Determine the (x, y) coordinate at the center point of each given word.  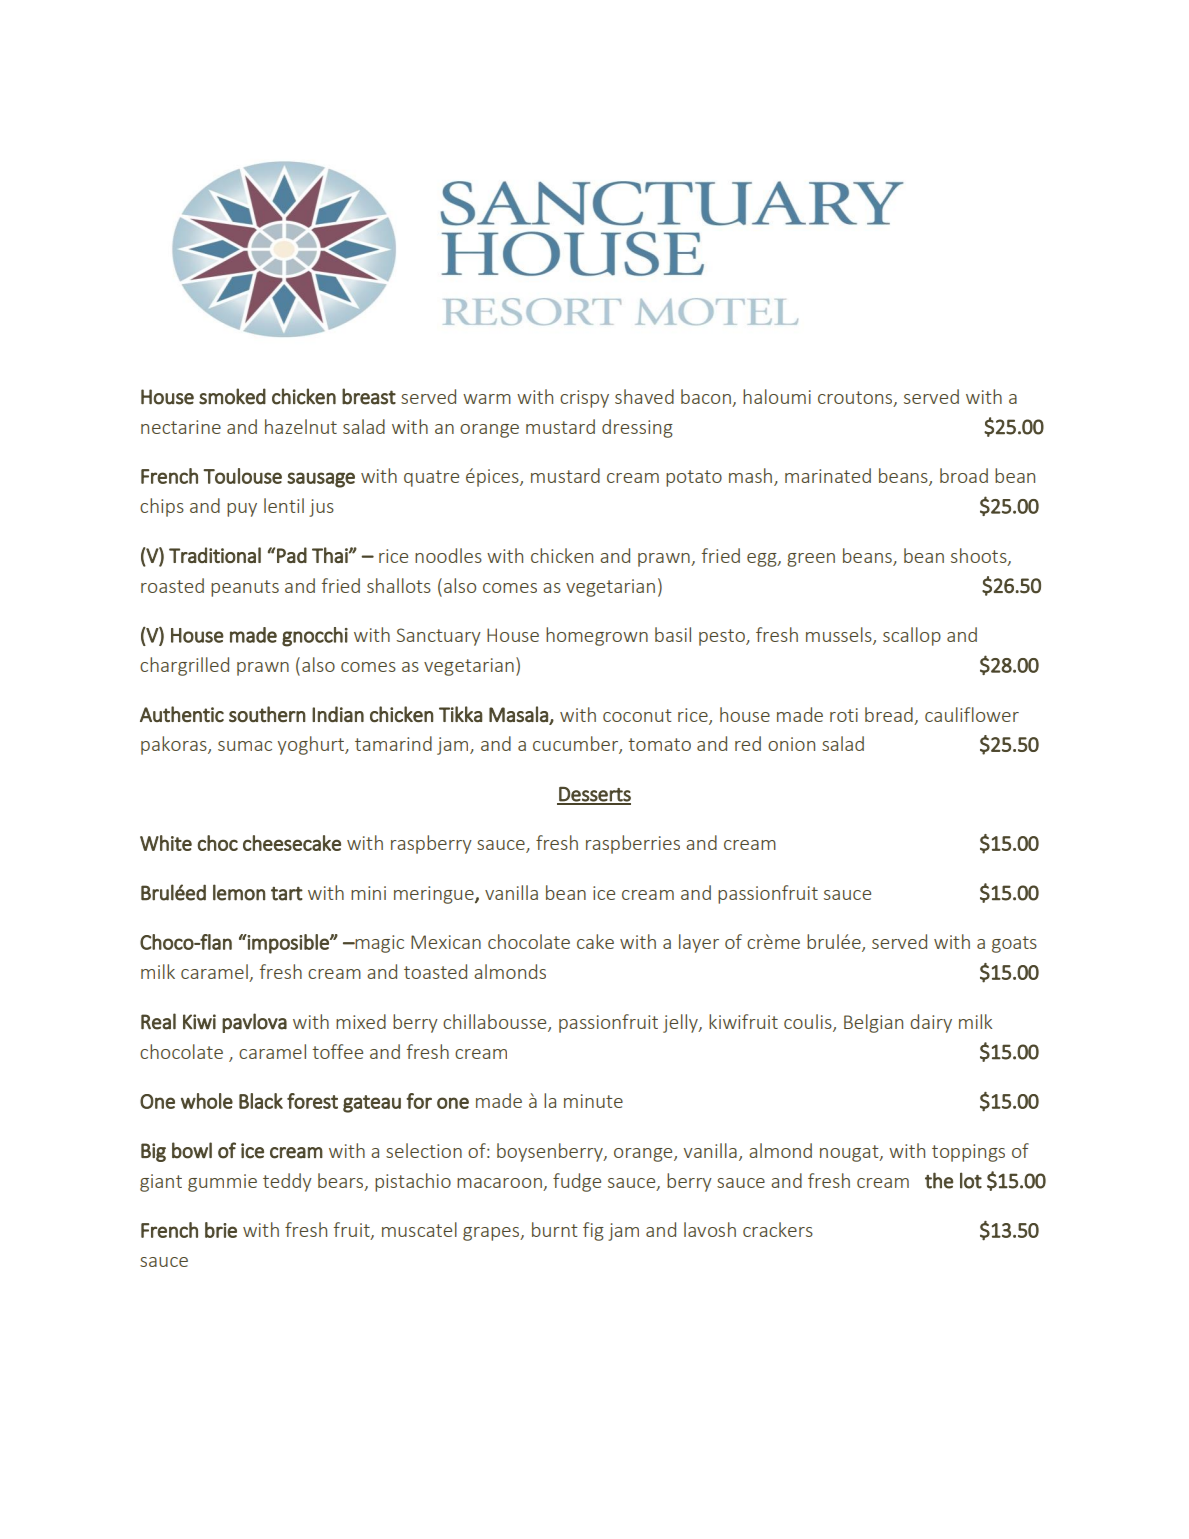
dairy (931, 1023)
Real (158, 1021)
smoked (232, 396)
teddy (287, 1182)
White (166, 843)
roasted (172, 585)
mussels (840, 636)
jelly (681, 1023)
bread (889, 714)
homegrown (597, 636)
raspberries (633, 844)
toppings (968, 1153)
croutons (856, 398)
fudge (577, 1182)
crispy (584, 399)
